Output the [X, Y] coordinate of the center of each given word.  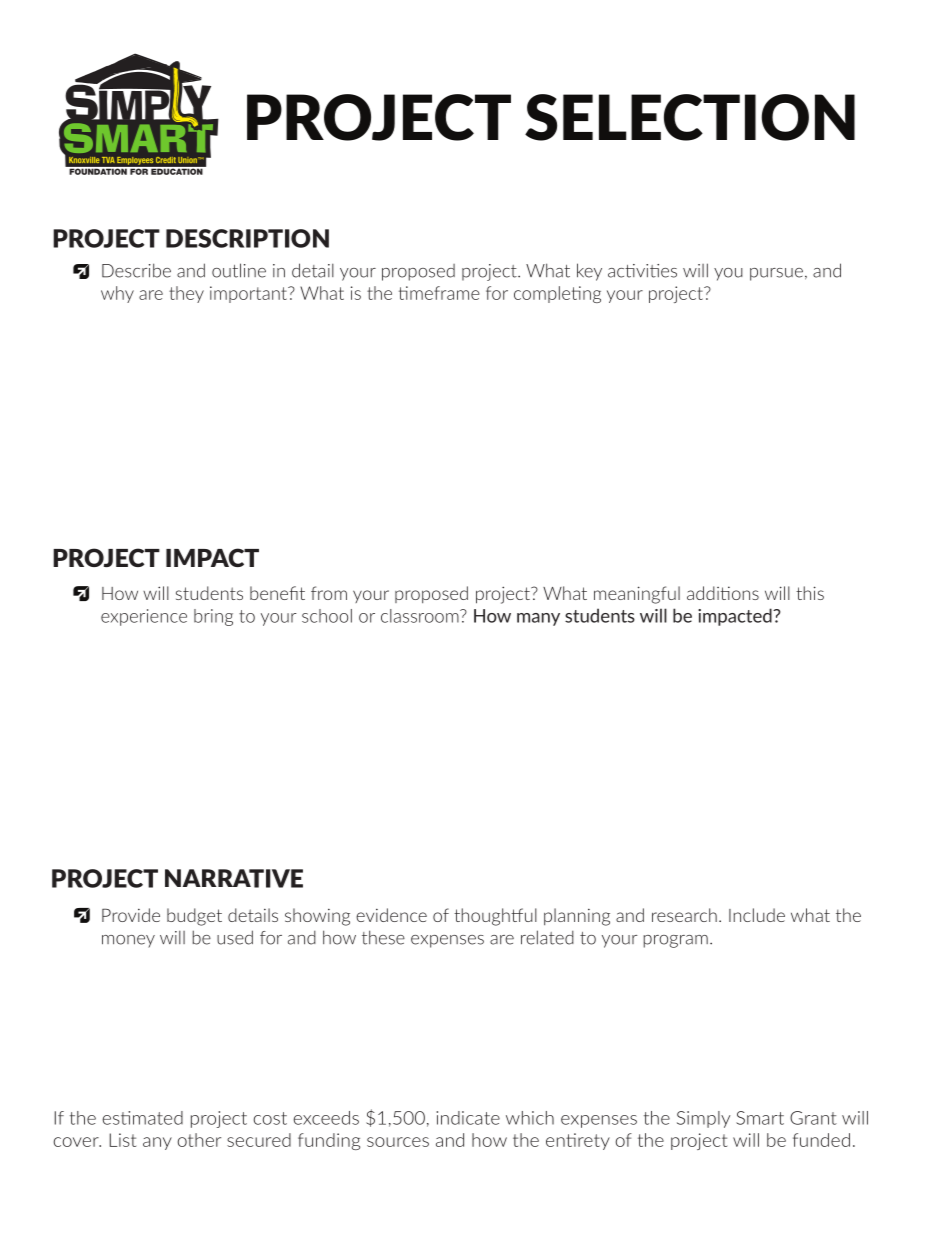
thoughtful [495, 917]
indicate [468, 1118]
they [186, 294]
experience [144, 617]
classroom [421, 616]
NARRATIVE [234, 878]
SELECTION [690, 117]
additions [723, 593]
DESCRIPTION [247, 238]
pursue [776, 274]
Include [757, 915]
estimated [143, 1118]
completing [557, 294]
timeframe [439, 293]
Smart [760, 1118]
